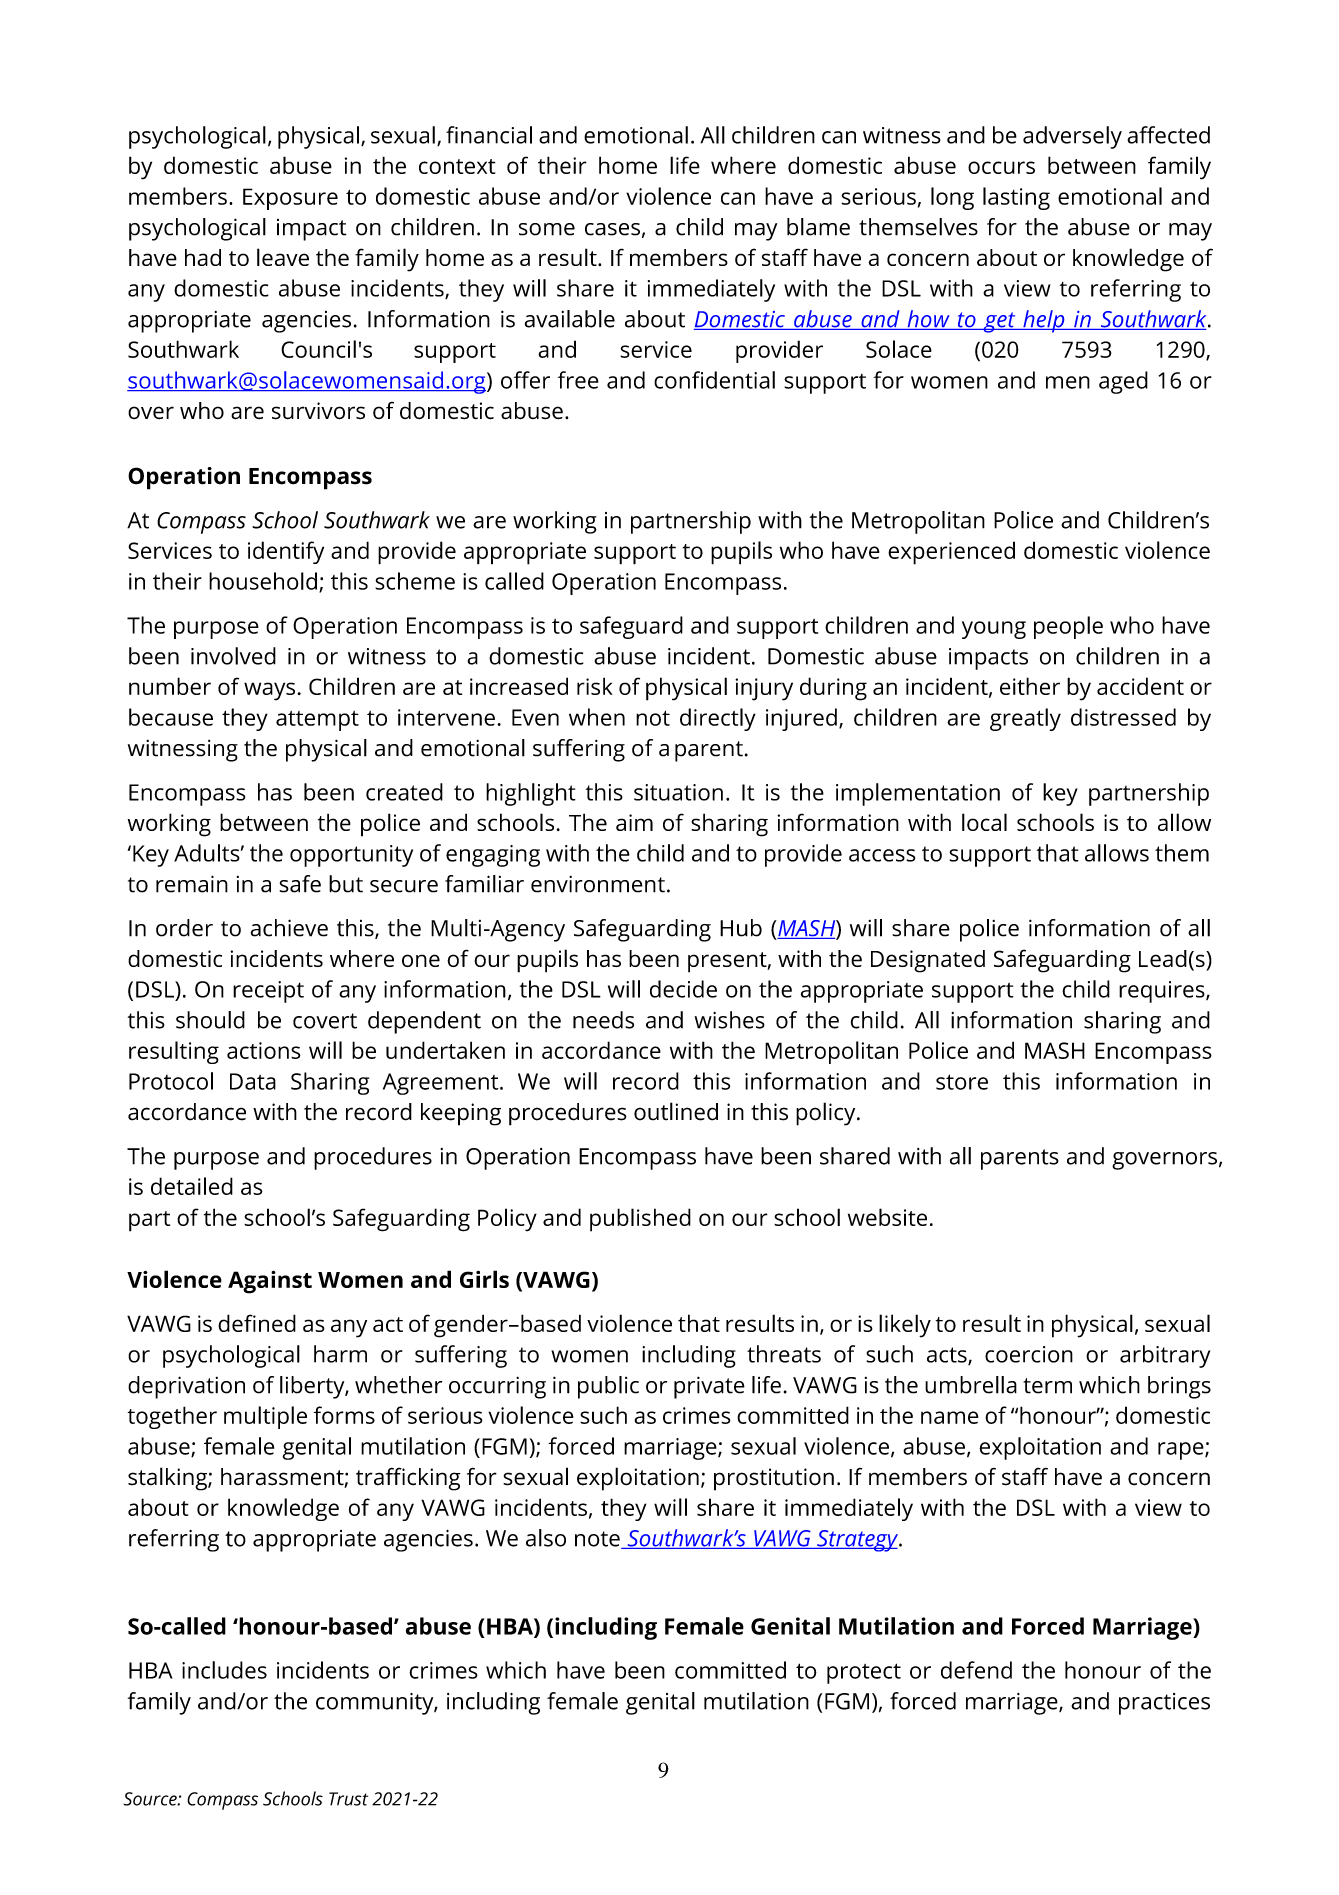  What do you see at coordinates (290, 199) in the screenshot?
I see `Exposure` at bounding box center [290, 199].
